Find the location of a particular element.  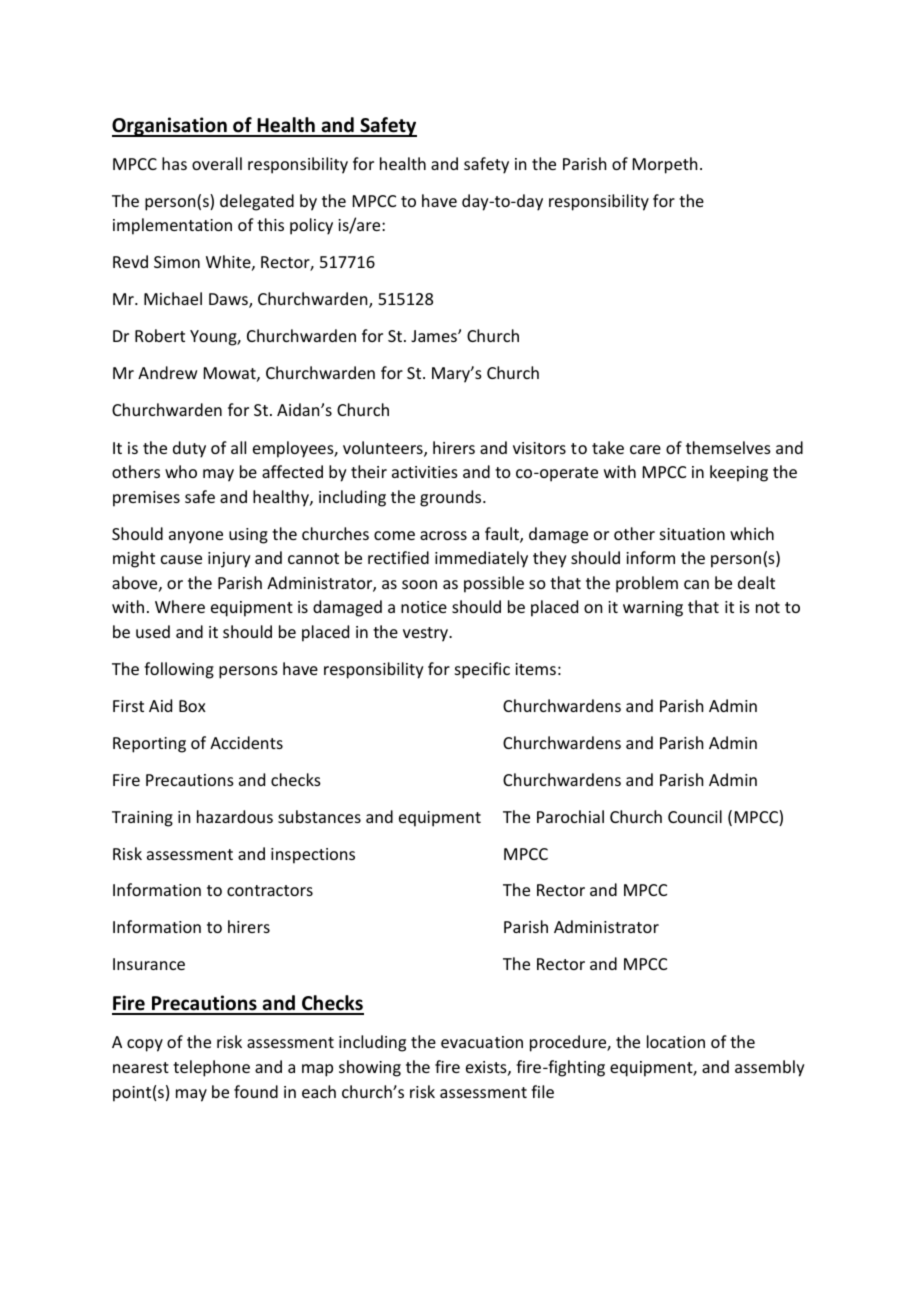

Where is located at coordinates (180, 606).
